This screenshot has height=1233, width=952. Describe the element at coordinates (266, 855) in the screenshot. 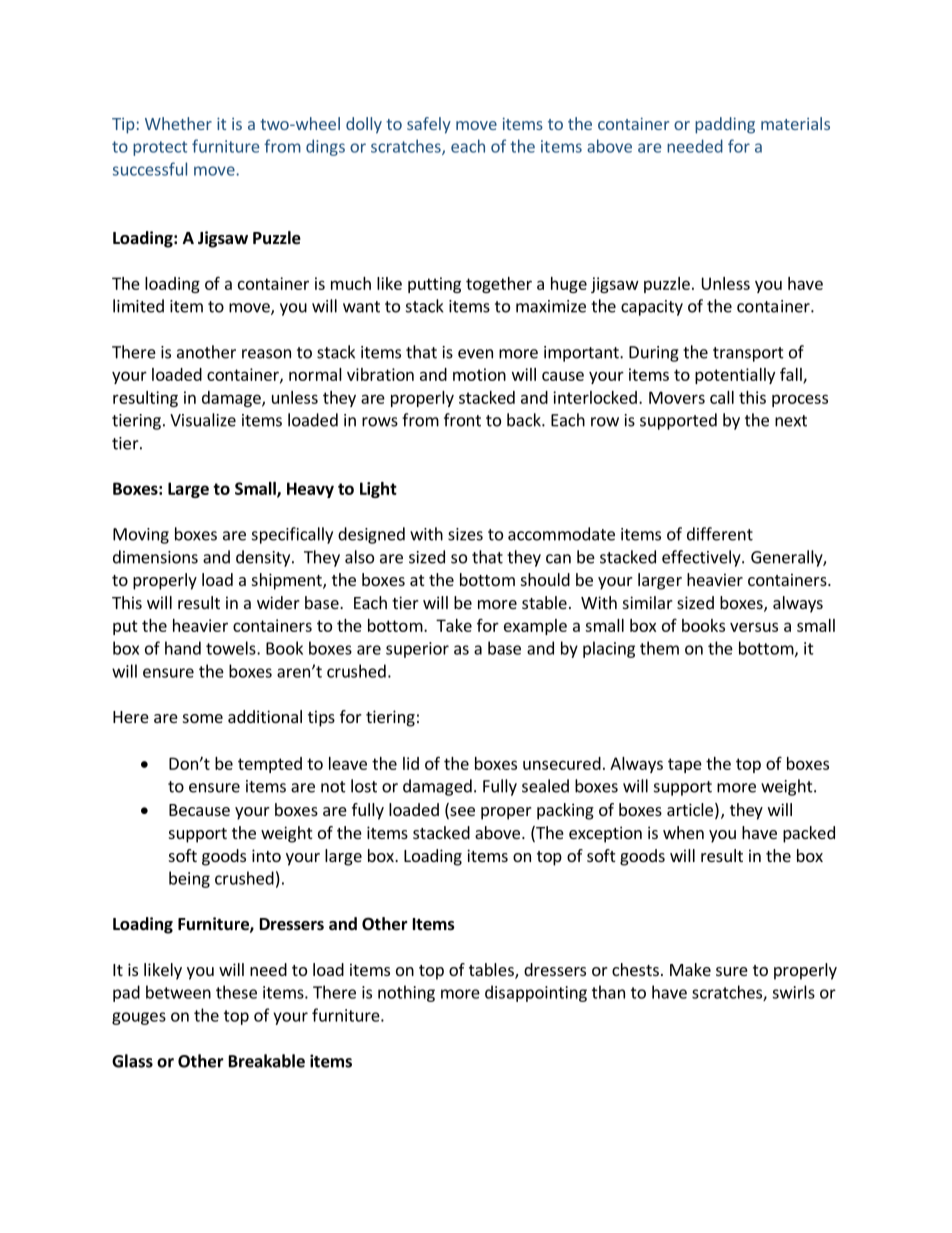

I see `into` at that location.
